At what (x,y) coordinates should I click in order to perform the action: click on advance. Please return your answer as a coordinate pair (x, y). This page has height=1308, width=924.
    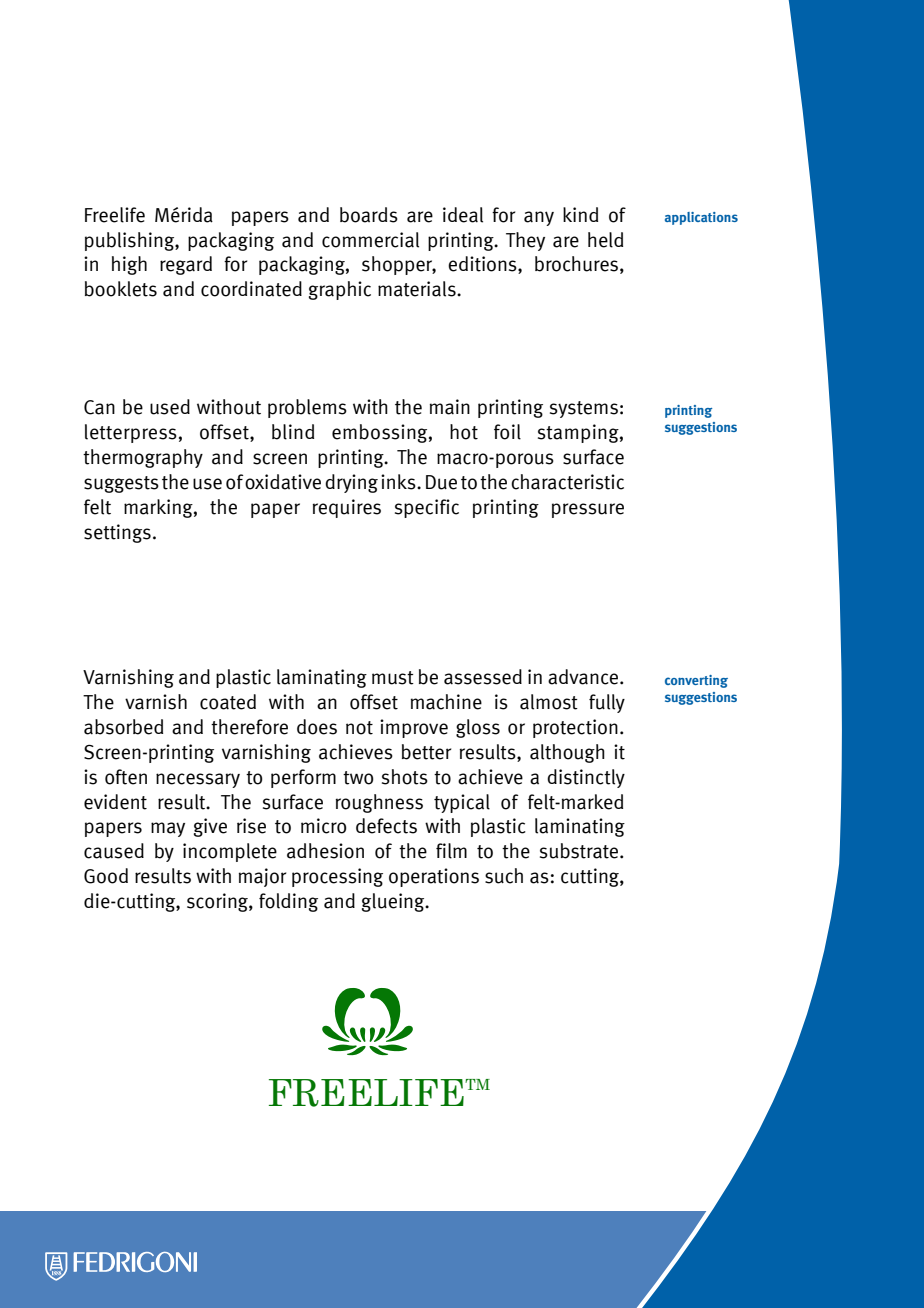
    Looking at the image, I should click on (584, 677).
